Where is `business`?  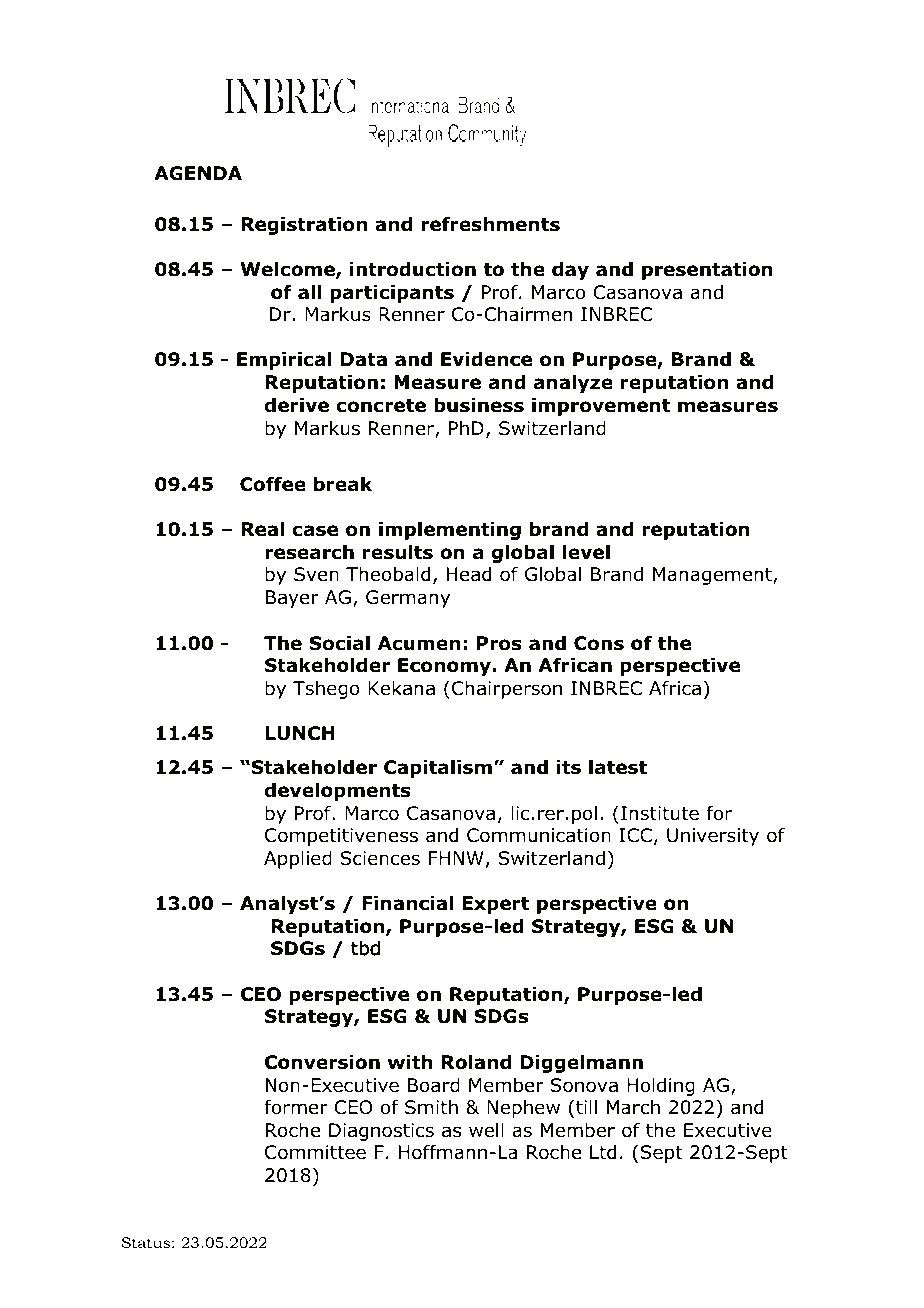 business is located at coordinates (479, 405).
